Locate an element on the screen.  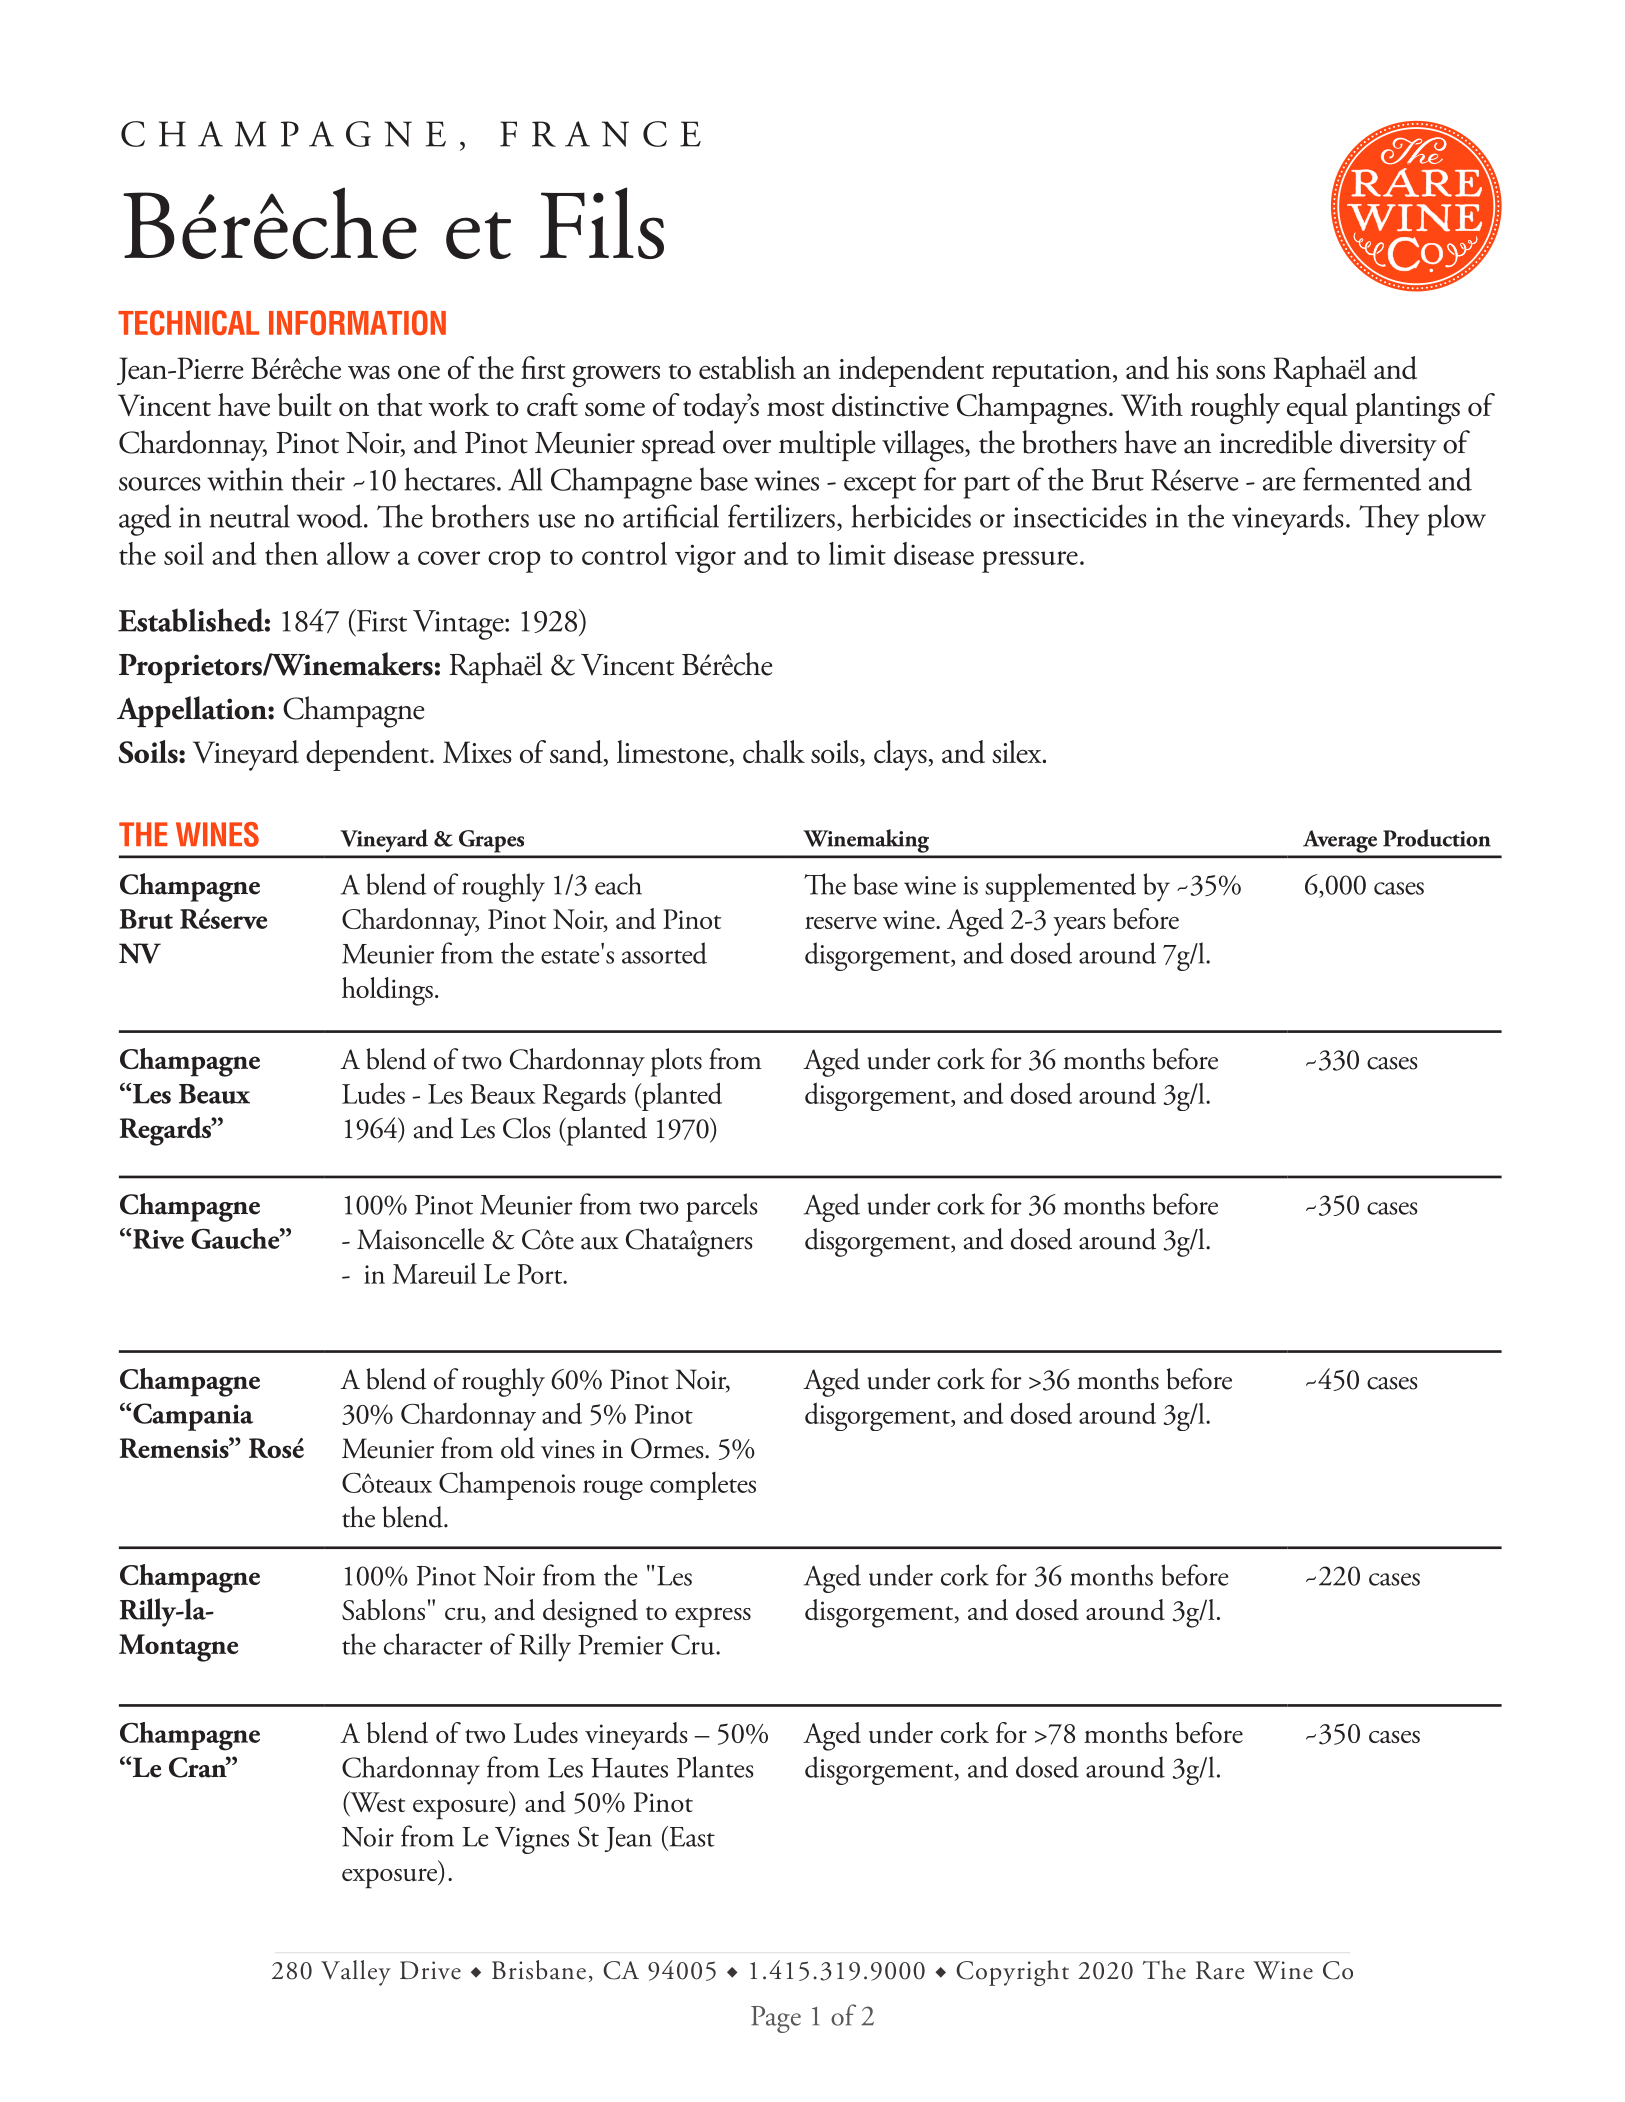
parcels is located at coordinates (722, 1207).
